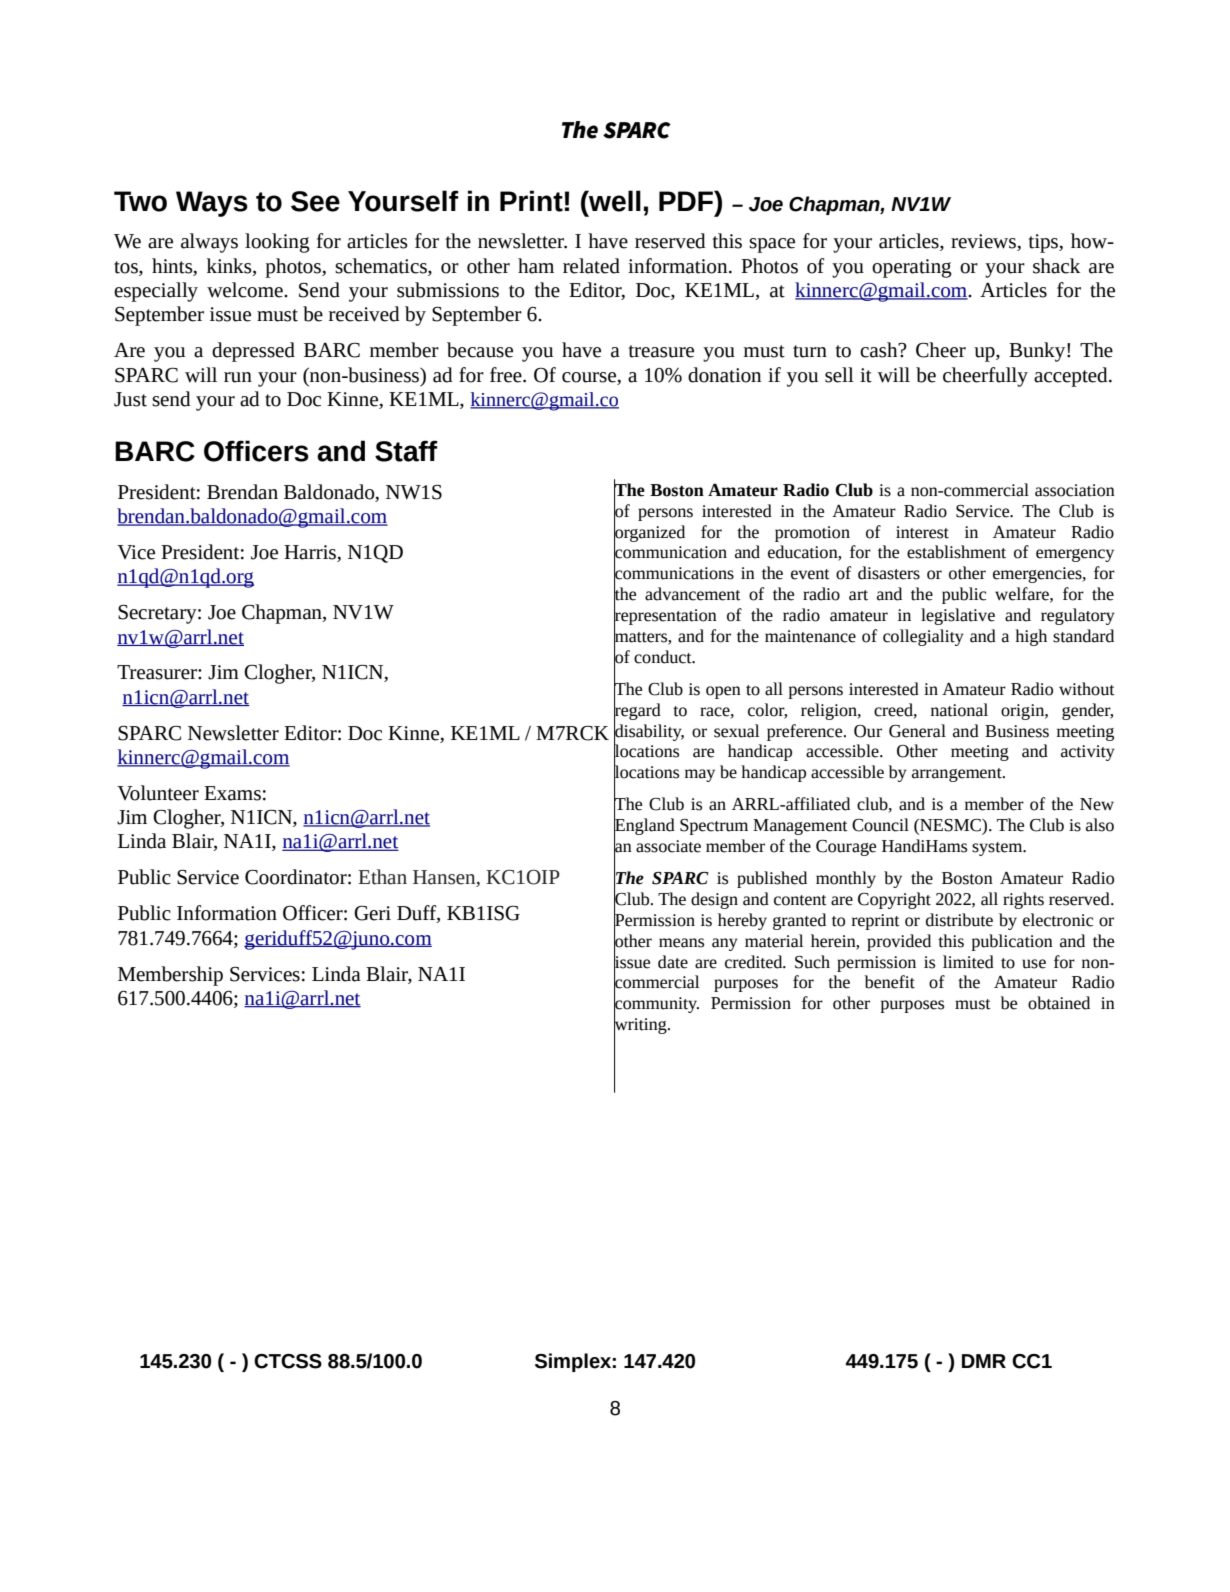 Image resolution: width=1230 pixels, height=1592 pixels. What do you see at coordinates (591, 266) in the image?
I see `related` at bounding box center [591, 266].
